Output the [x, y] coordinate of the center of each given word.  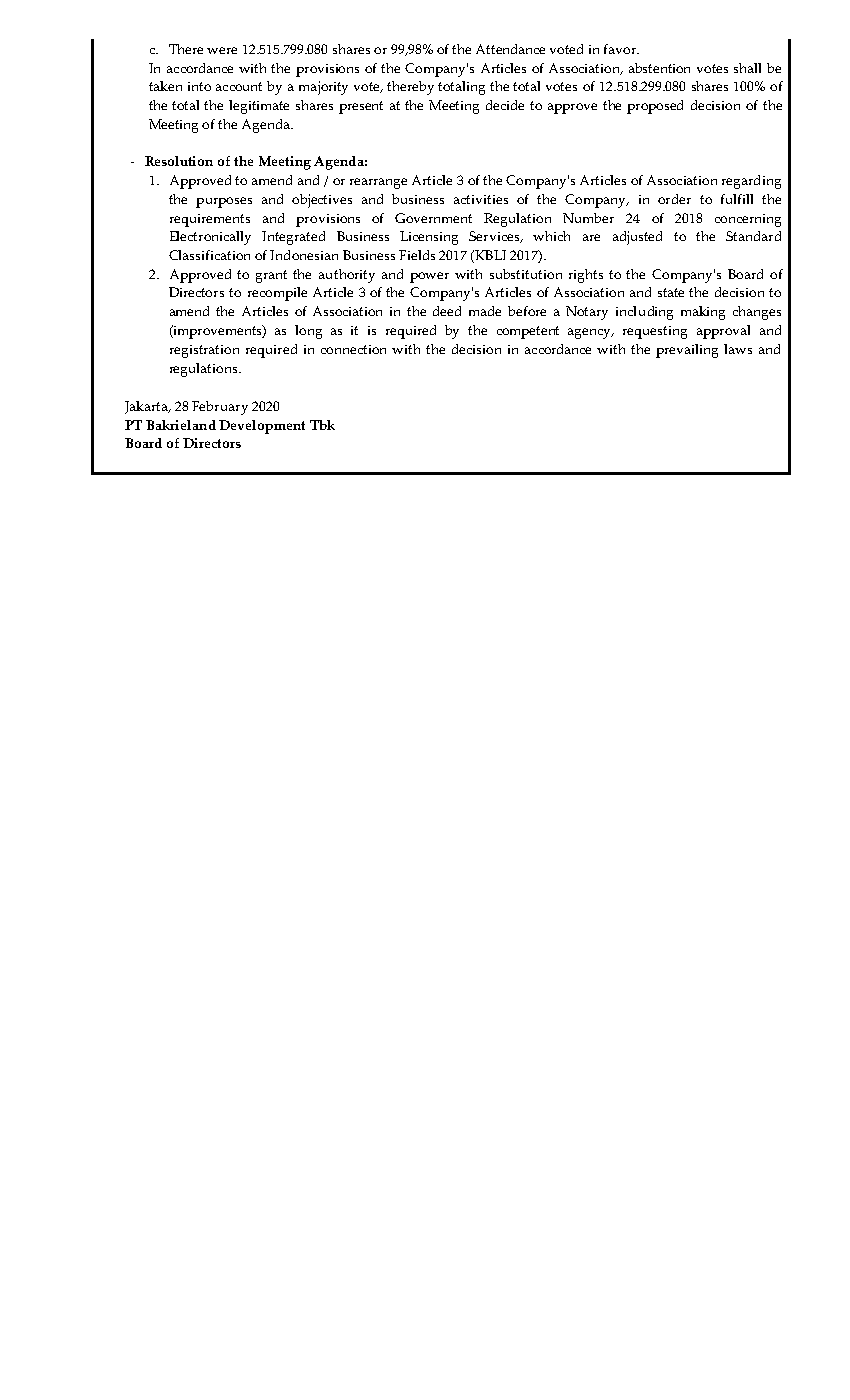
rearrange [378, 183]
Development [262, 427]
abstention [659, 68]
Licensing [429, 238]
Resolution [179, 161]
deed [447, 311]
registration [204, 351]
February [220, 408]
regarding [751, 182]
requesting [655, 332]
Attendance [510, 49]
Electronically [210, 238]
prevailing [687, 351]
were [222, 50]
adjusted [637, 238]
